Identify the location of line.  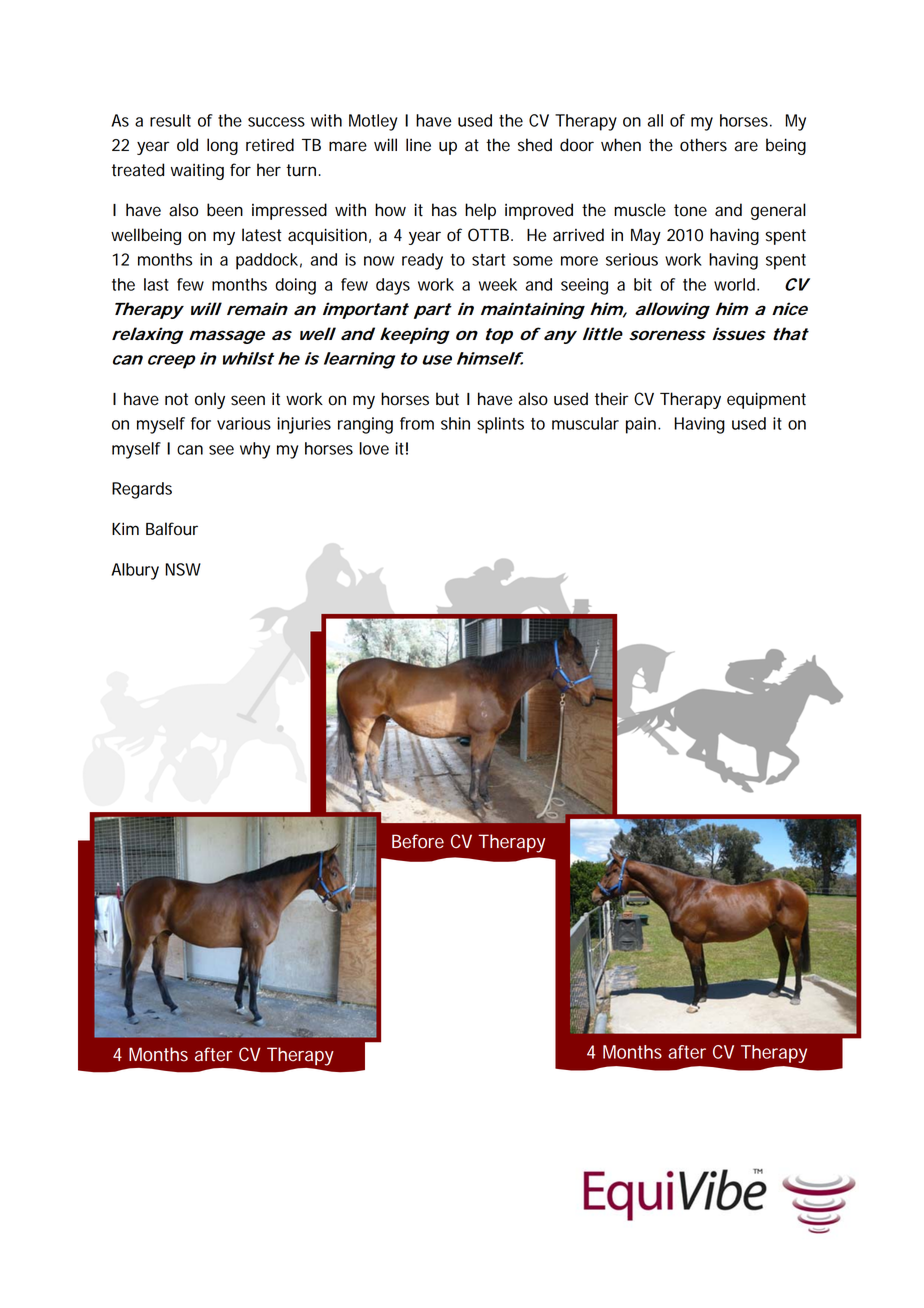
(418, 145).
